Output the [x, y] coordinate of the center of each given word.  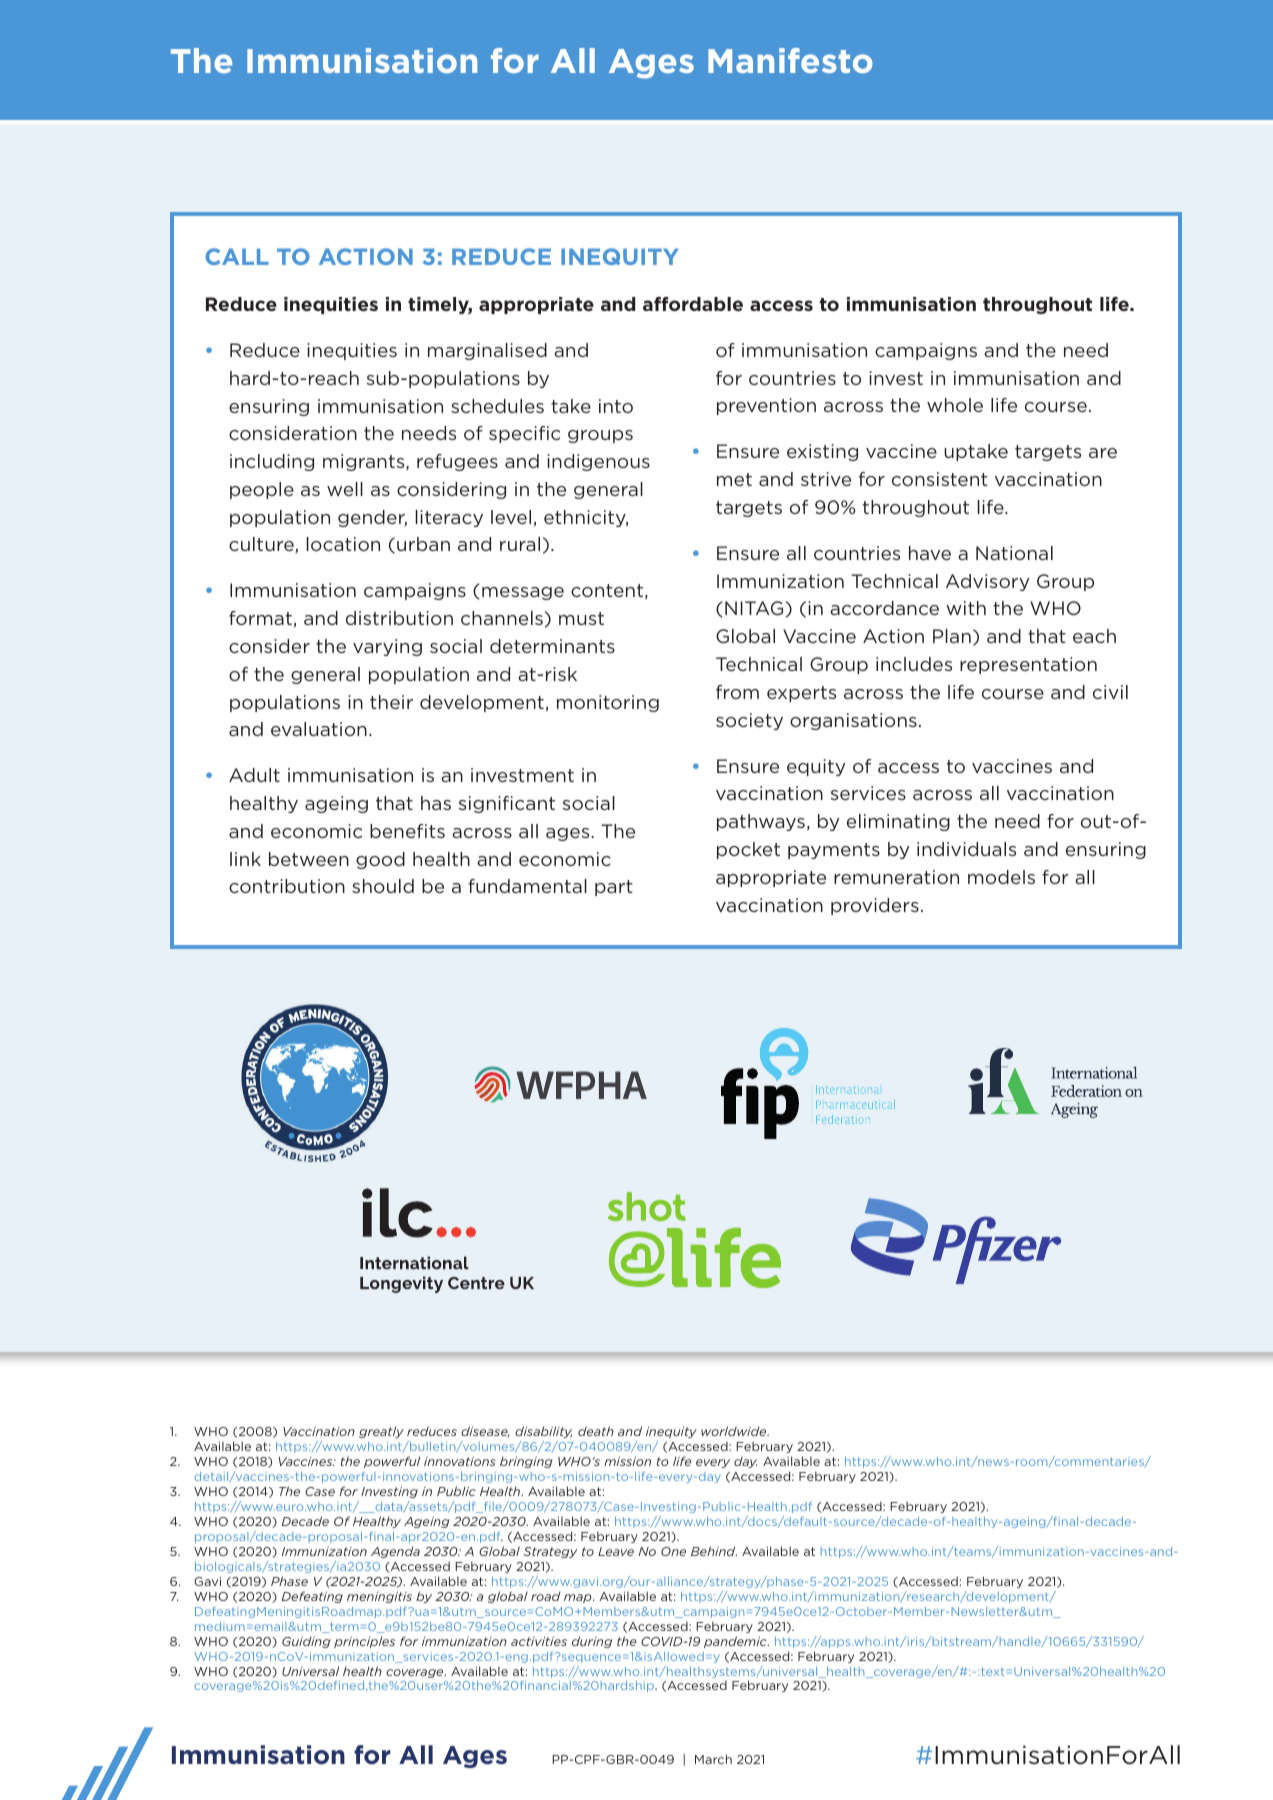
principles [364, 1642]
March [713, 1759]
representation [1028, 665]
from [737, 692]
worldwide [735, 1431]
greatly [381, 1432]
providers [875, 906]
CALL [237, 256]
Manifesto [790, 60]
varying [387, 647]
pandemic [736, 1642]
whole [955, 405]
